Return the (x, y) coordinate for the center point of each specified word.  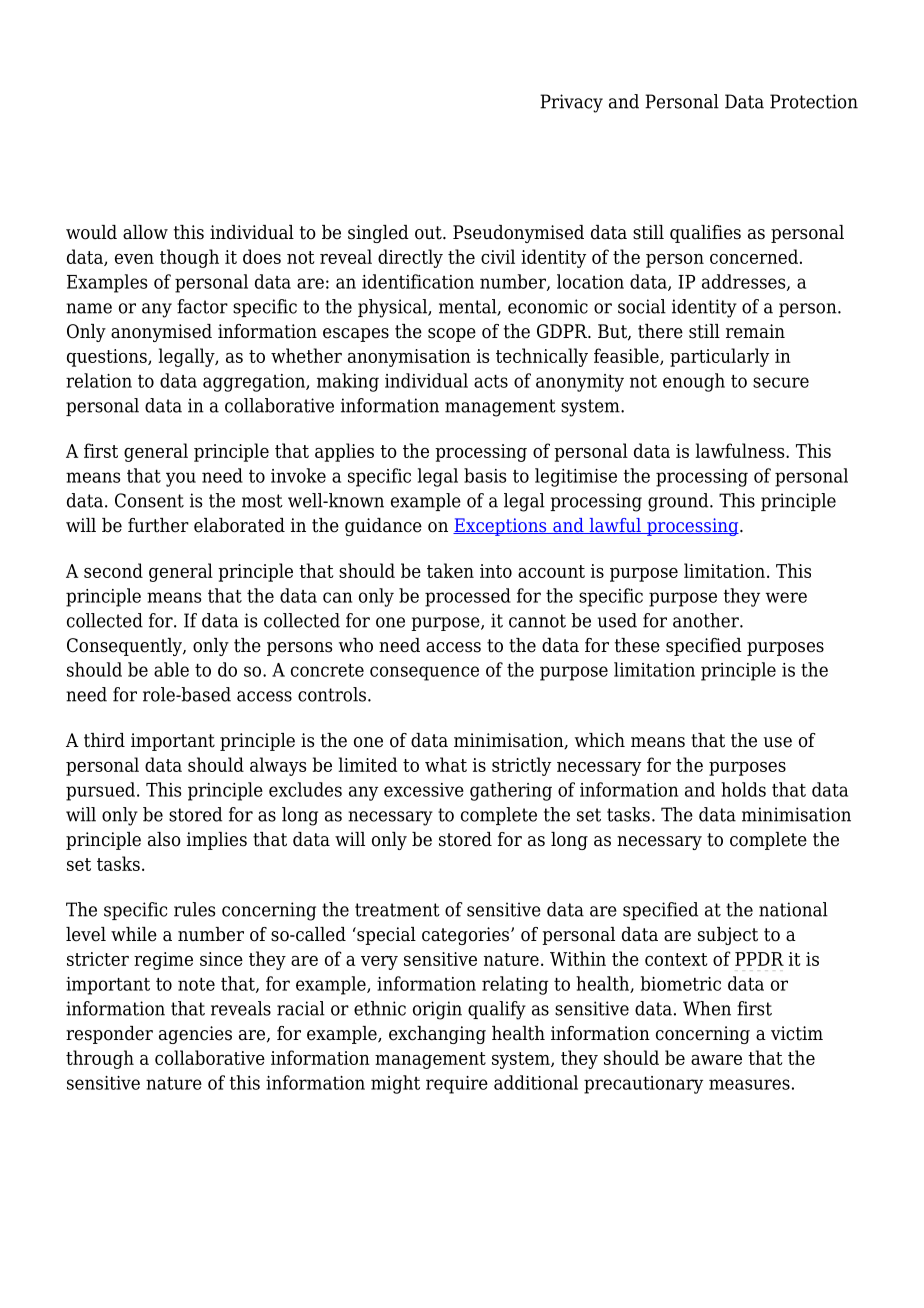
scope (452, 335)
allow (145, 232)
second (113, 570)
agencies (195, 1035)
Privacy (571, 103)
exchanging (437, 1035)
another (707, 620)
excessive (424, 790)
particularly (719, 357)
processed (468, 597)
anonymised (161, 333)
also (164, 839)
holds (743, 789)
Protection (814, 101)
